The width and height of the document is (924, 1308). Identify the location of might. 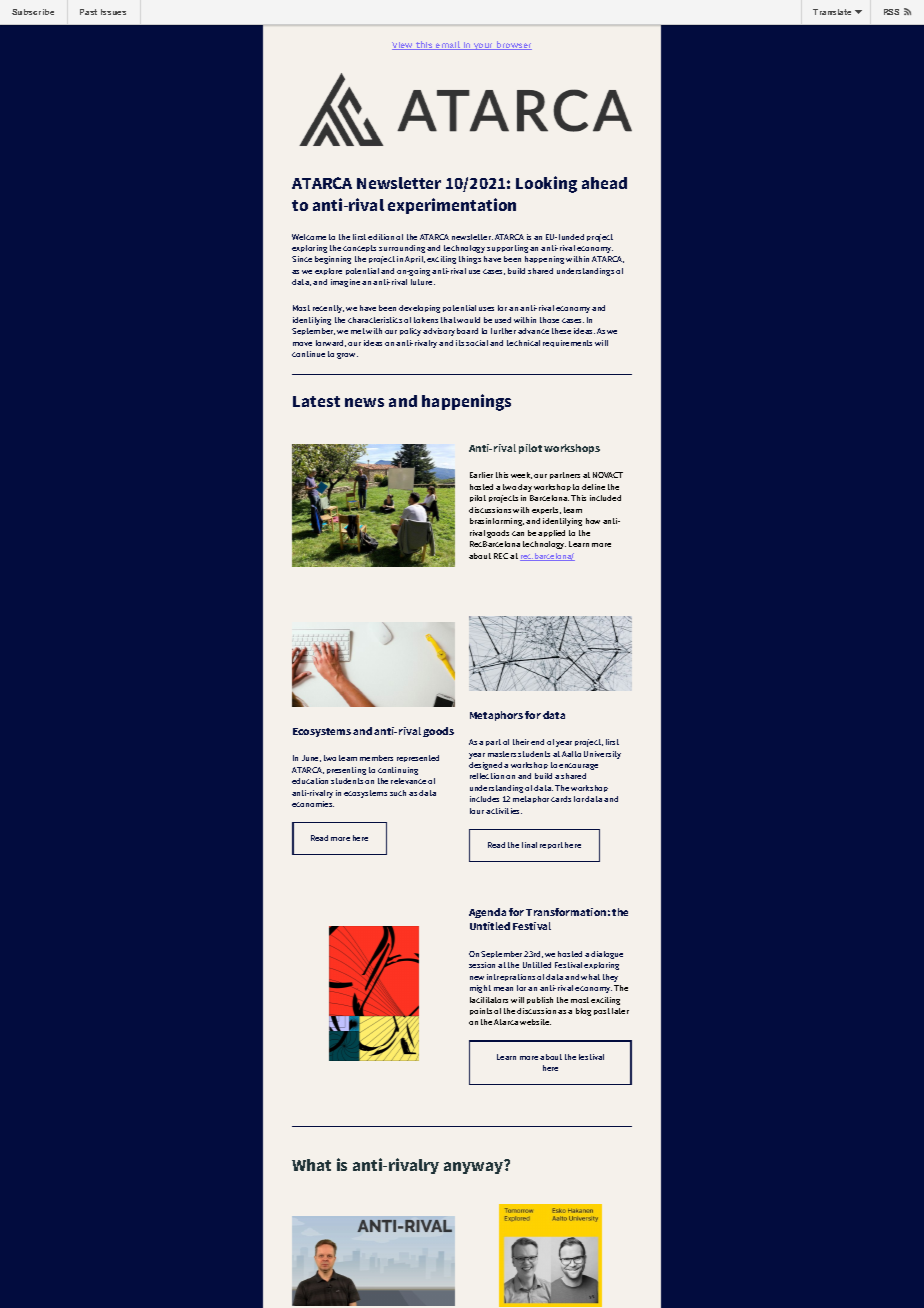
(480, 989).
